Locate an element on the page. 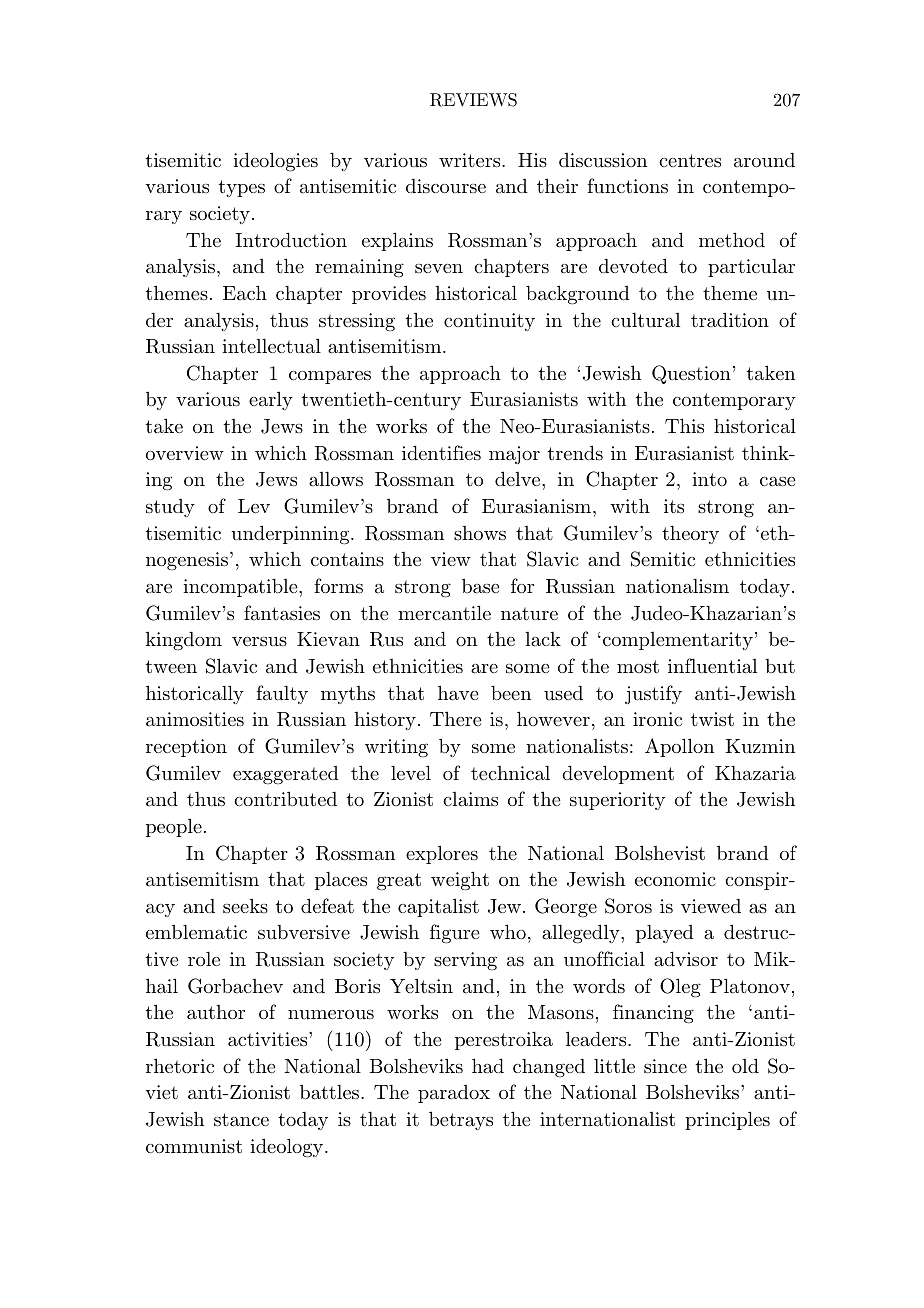 This document has width=924, height=1308. ideology is located at coordinates (288, 1148).
